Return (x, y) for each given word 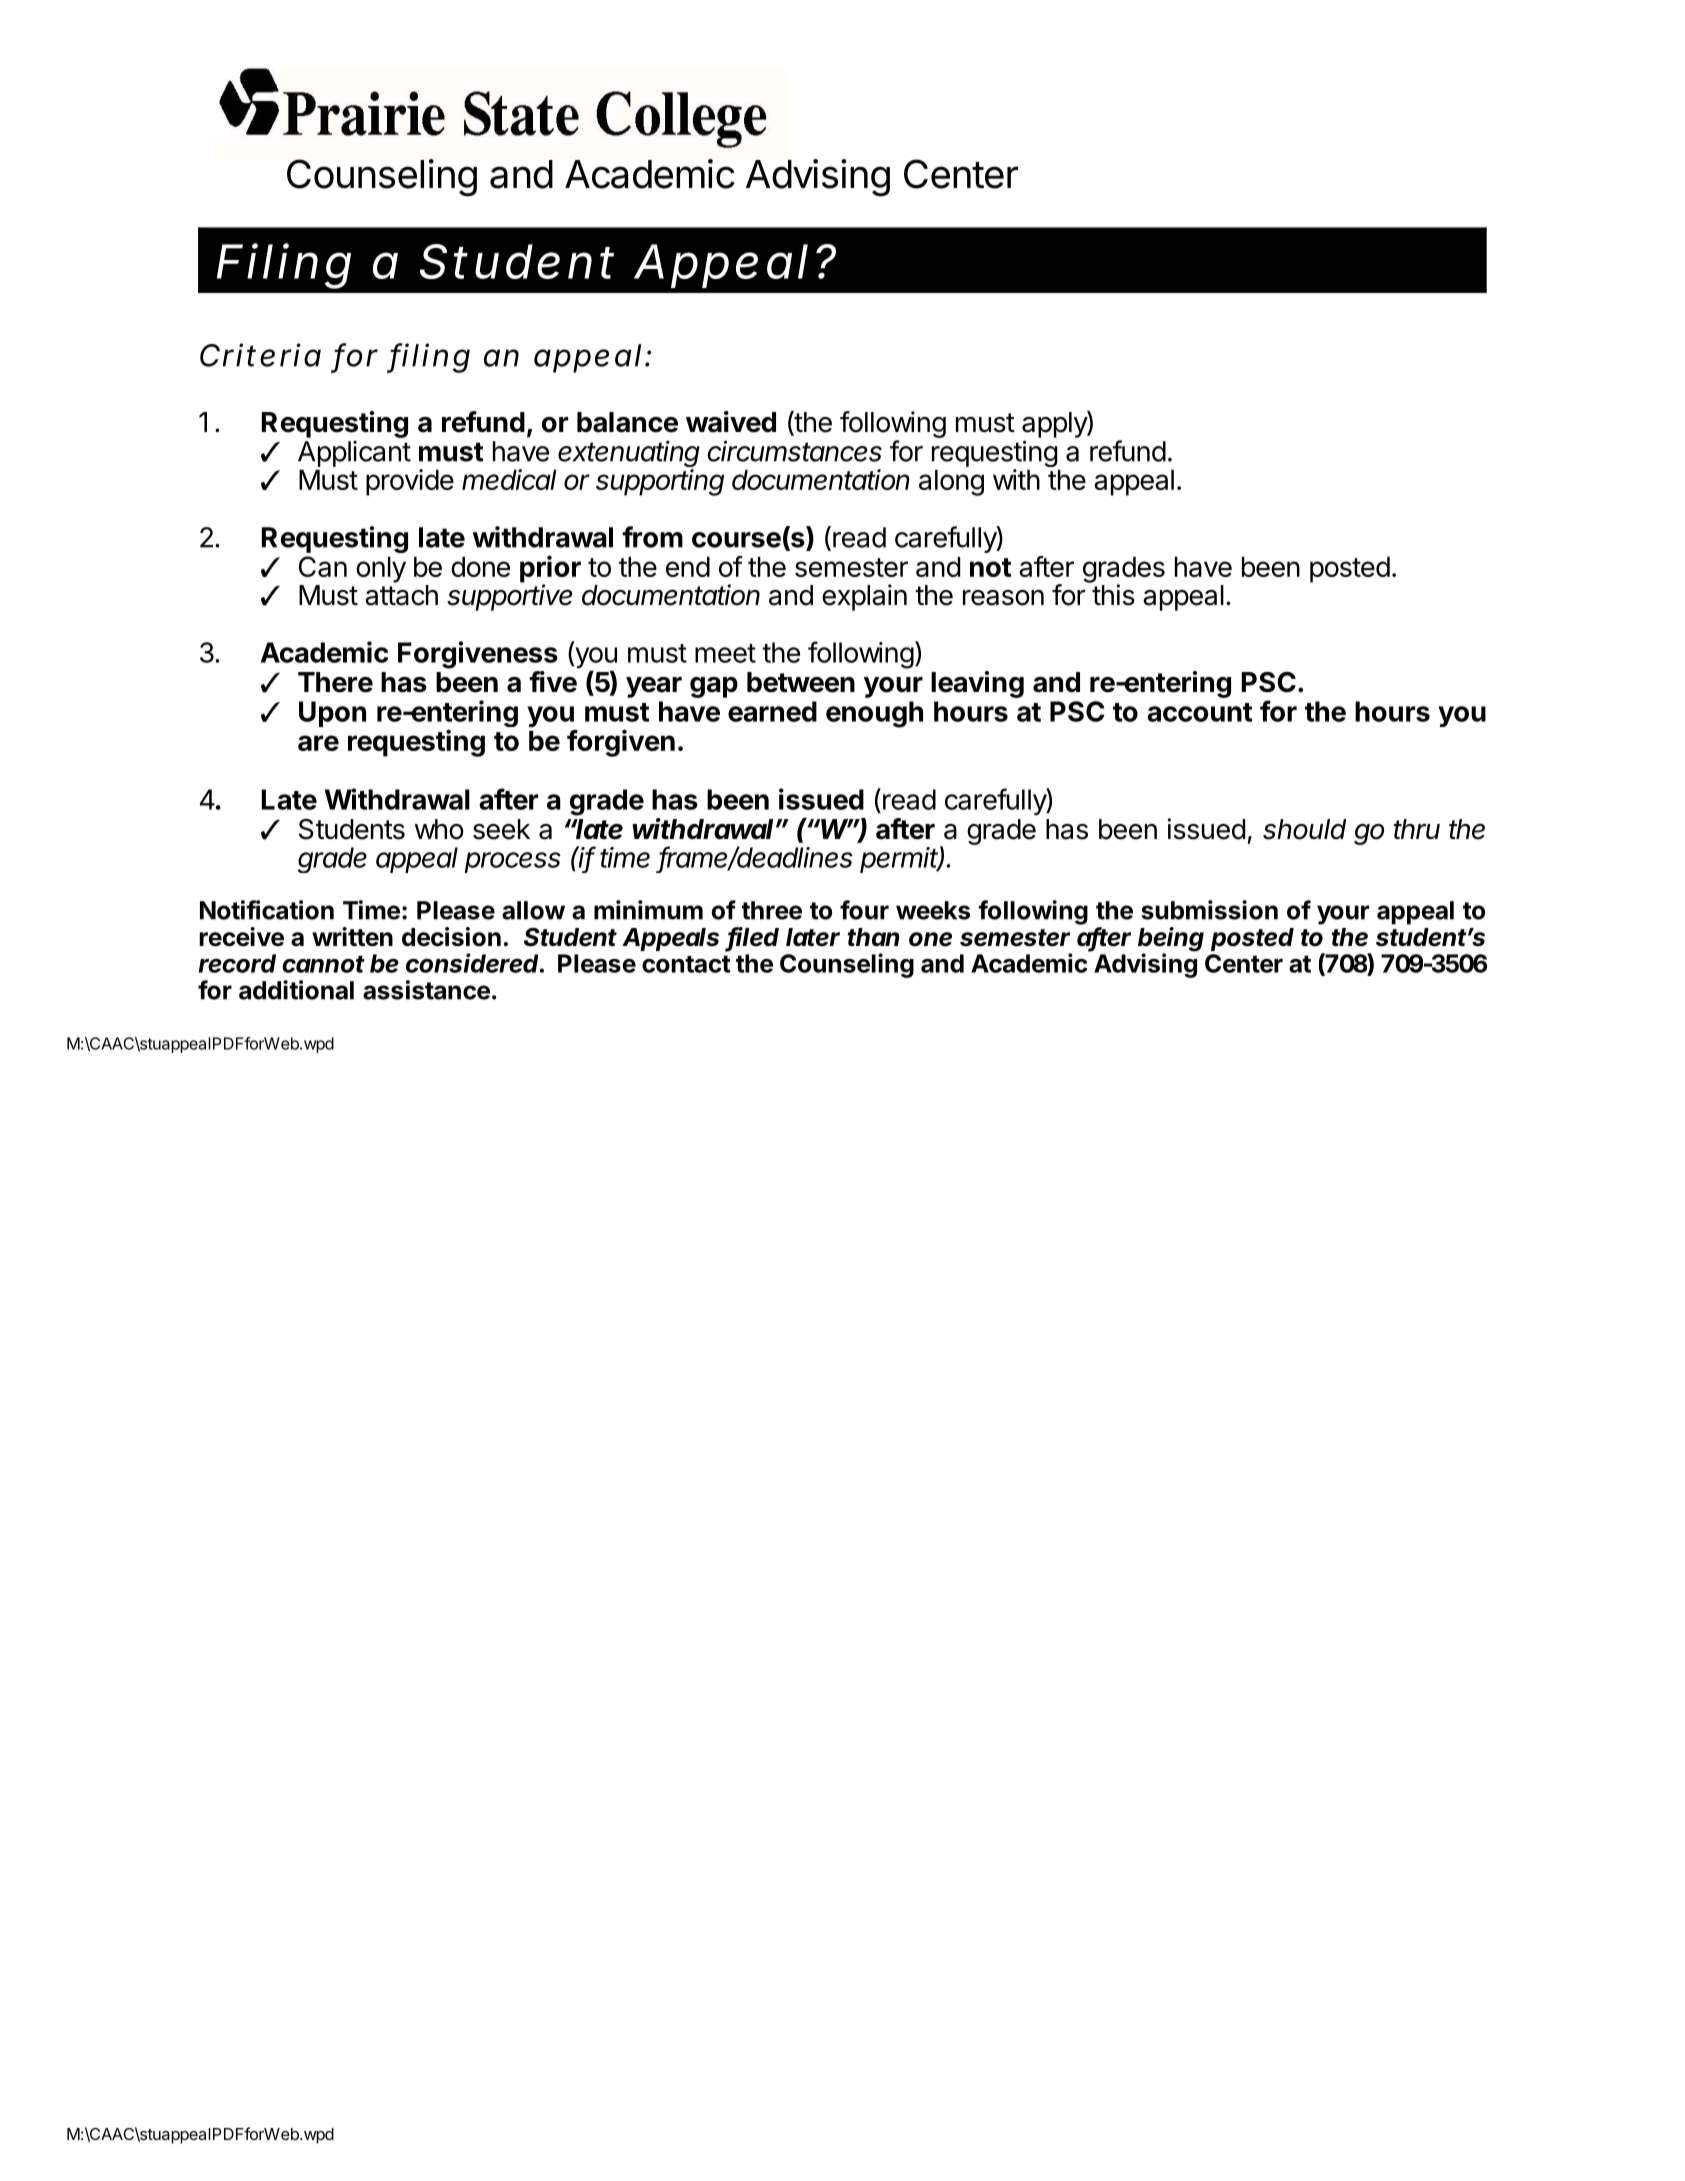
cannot (323, 964)
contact (686, 964)
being (1171, 940)
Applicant (354, 454)
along (951, 482)
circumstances (794, 451)
